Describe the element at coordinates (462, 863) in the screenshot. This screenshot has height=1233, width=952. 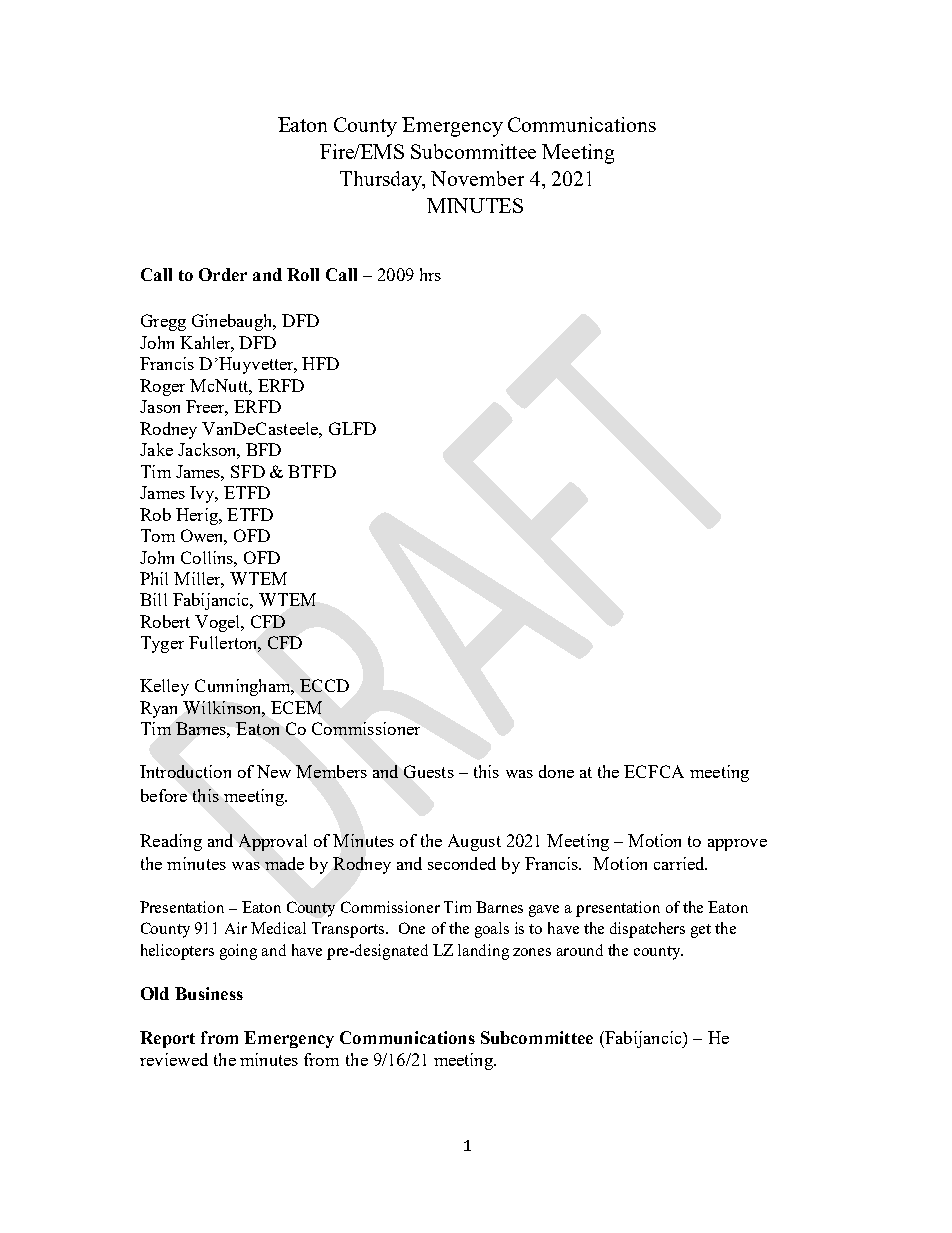
I see `seconded` at that location.
